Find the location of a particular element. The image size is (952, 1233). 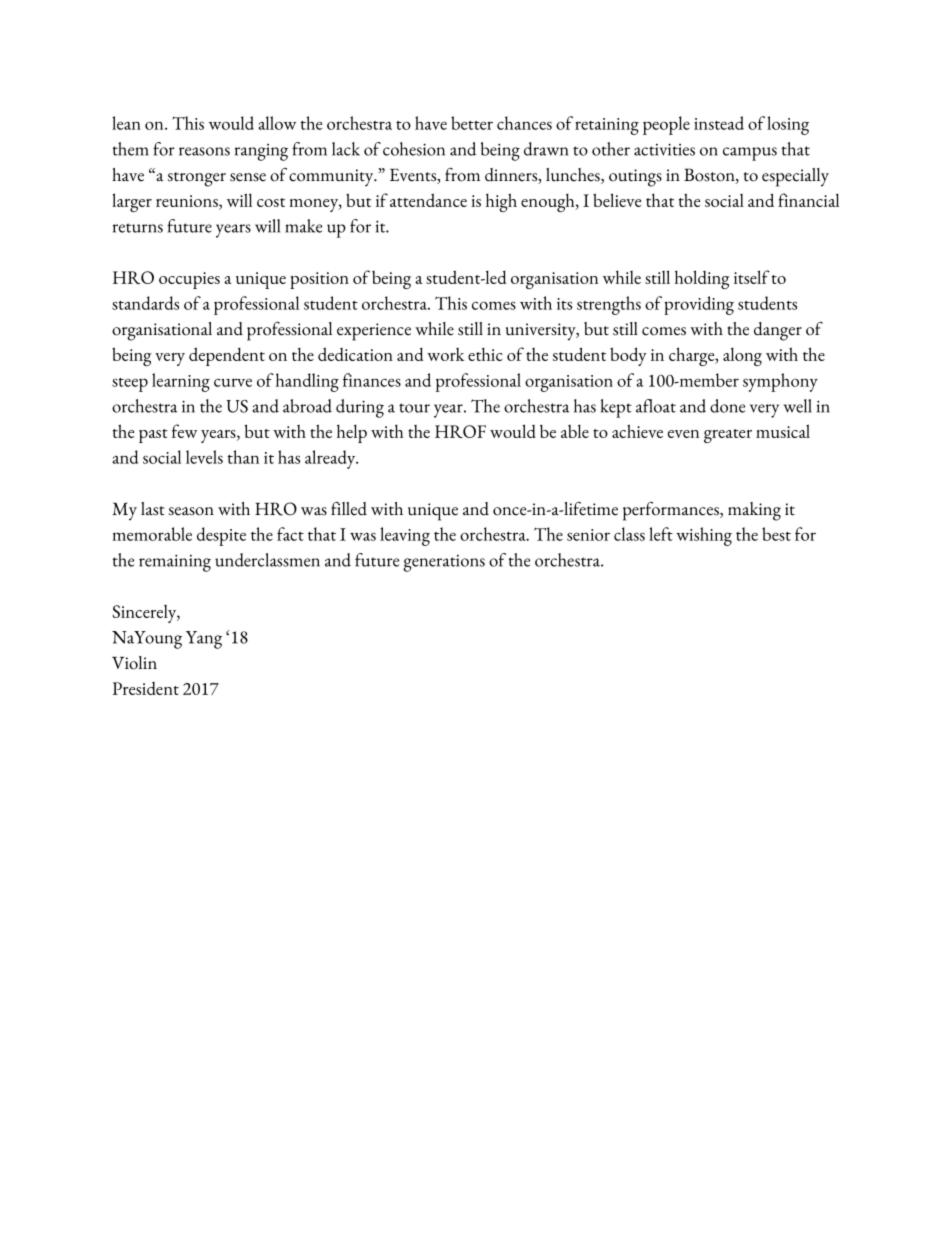

President is located at coordinates (145, 688).
